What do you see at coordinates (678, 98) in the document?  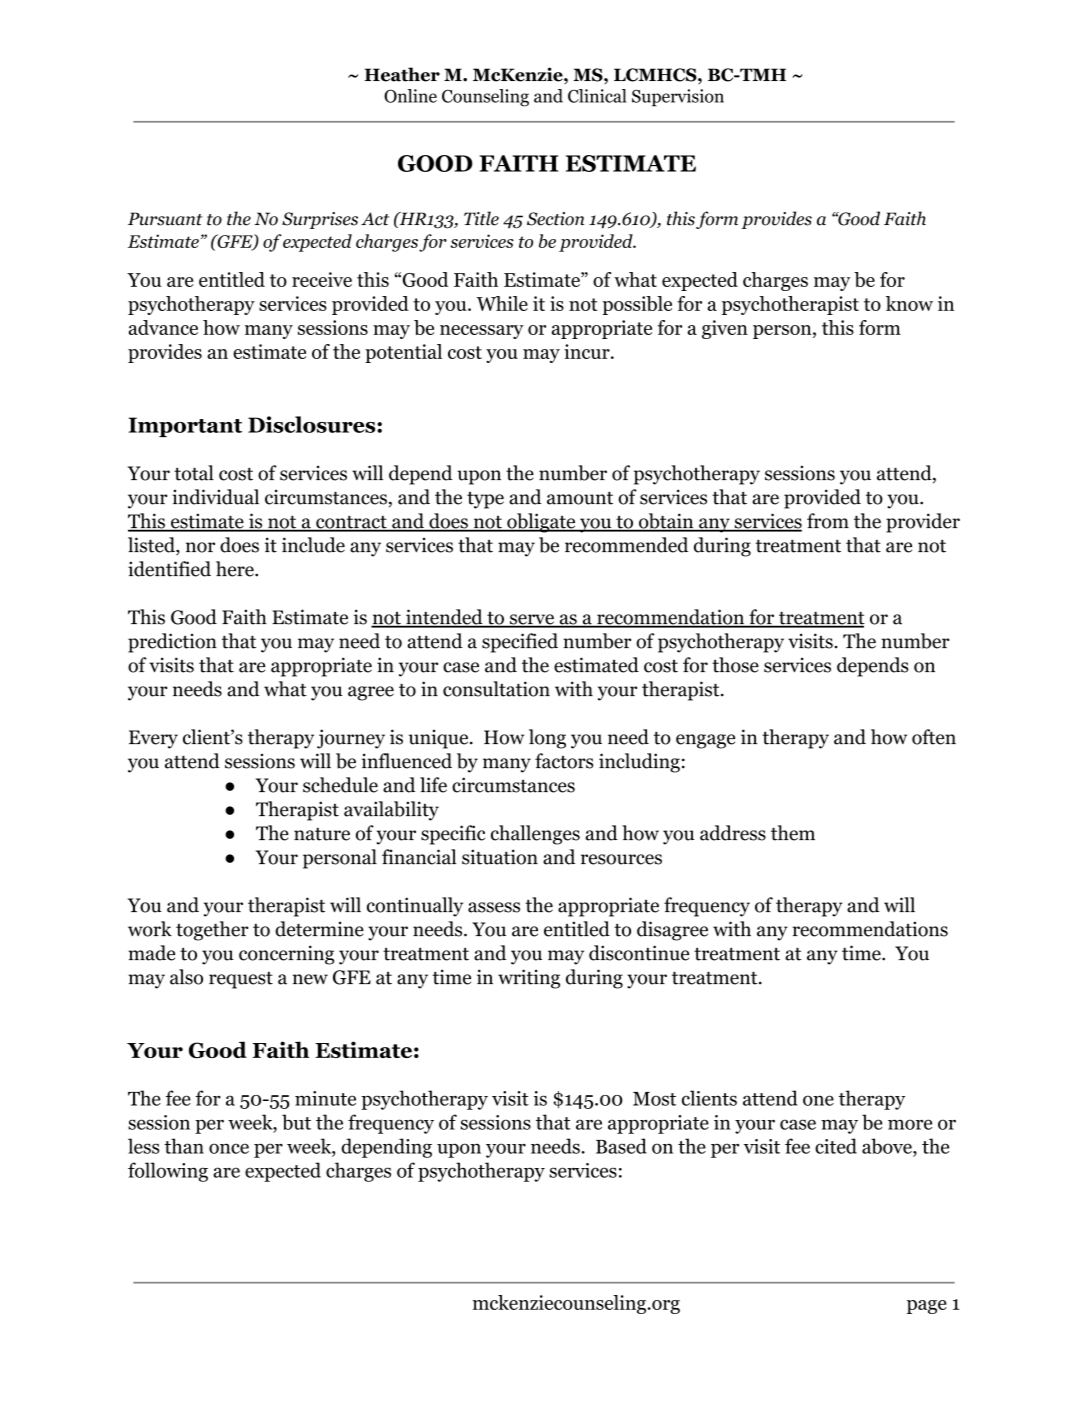 I see `Supervision` at bounding box center [678, 98].
